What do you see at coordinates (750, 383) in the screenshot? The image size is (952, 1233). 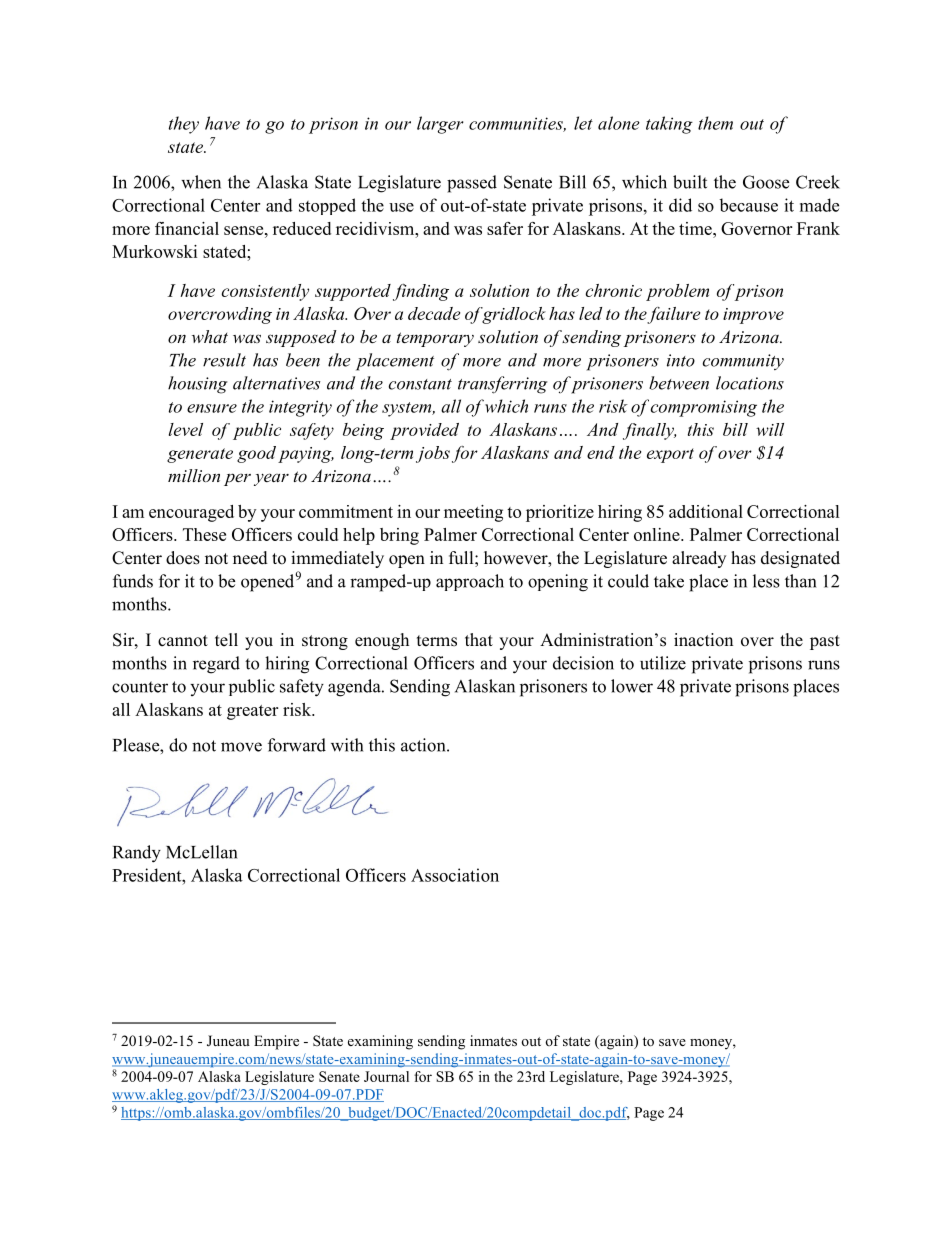 I see `locations` at bounding box center [750, 383].
